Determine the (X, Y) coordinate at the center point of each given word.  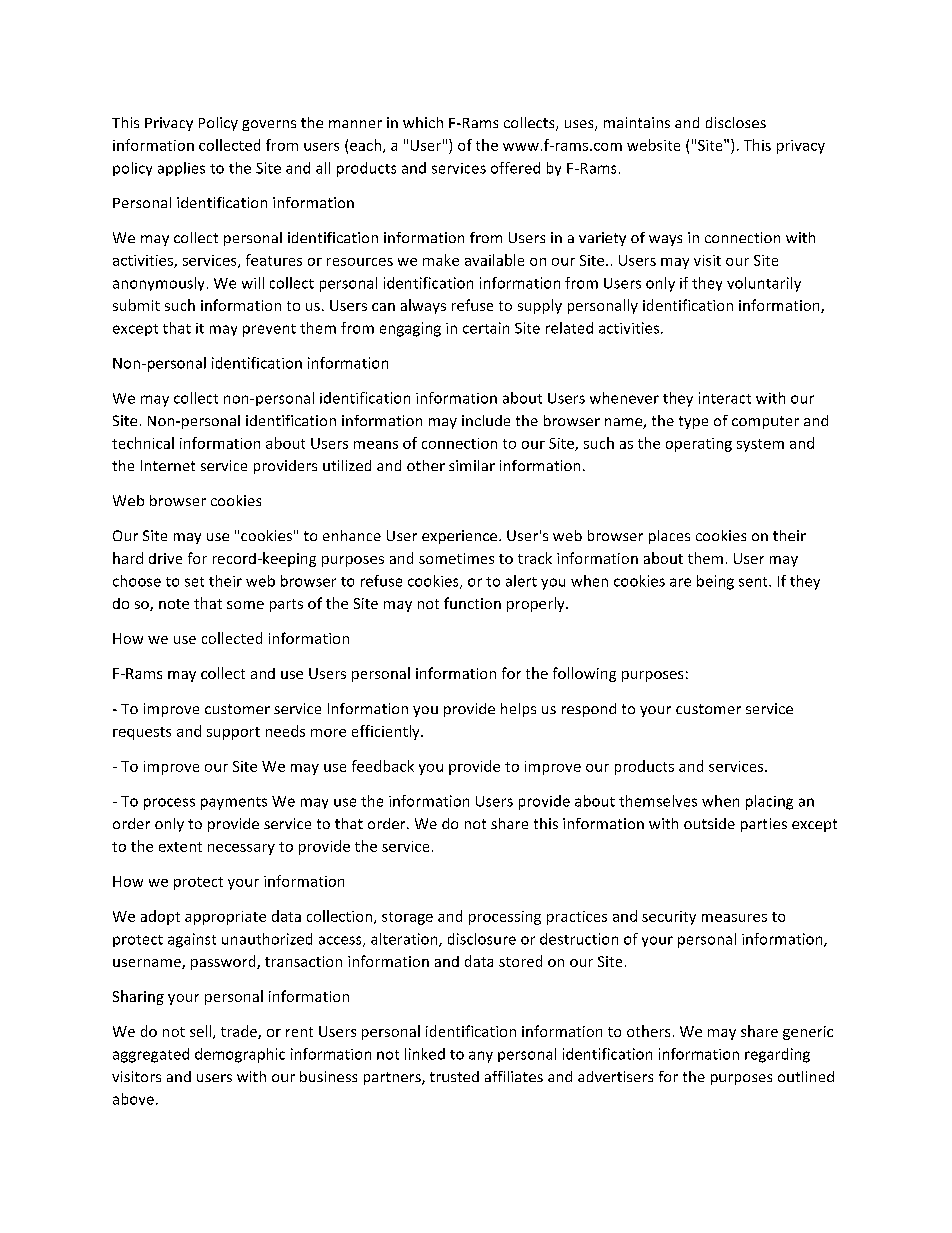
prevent (269, 330)
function (472, 603)
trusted (454, 1076)
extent (180, 847)
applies (181, 169)
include (486, 420)
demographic (240, 1055)
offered (515, 168)
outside (709, 823)
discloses (736, 122)
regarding (777, 1055)
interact (725, 398)
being (715, 582)
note (174, 604)
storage (407, 918)
